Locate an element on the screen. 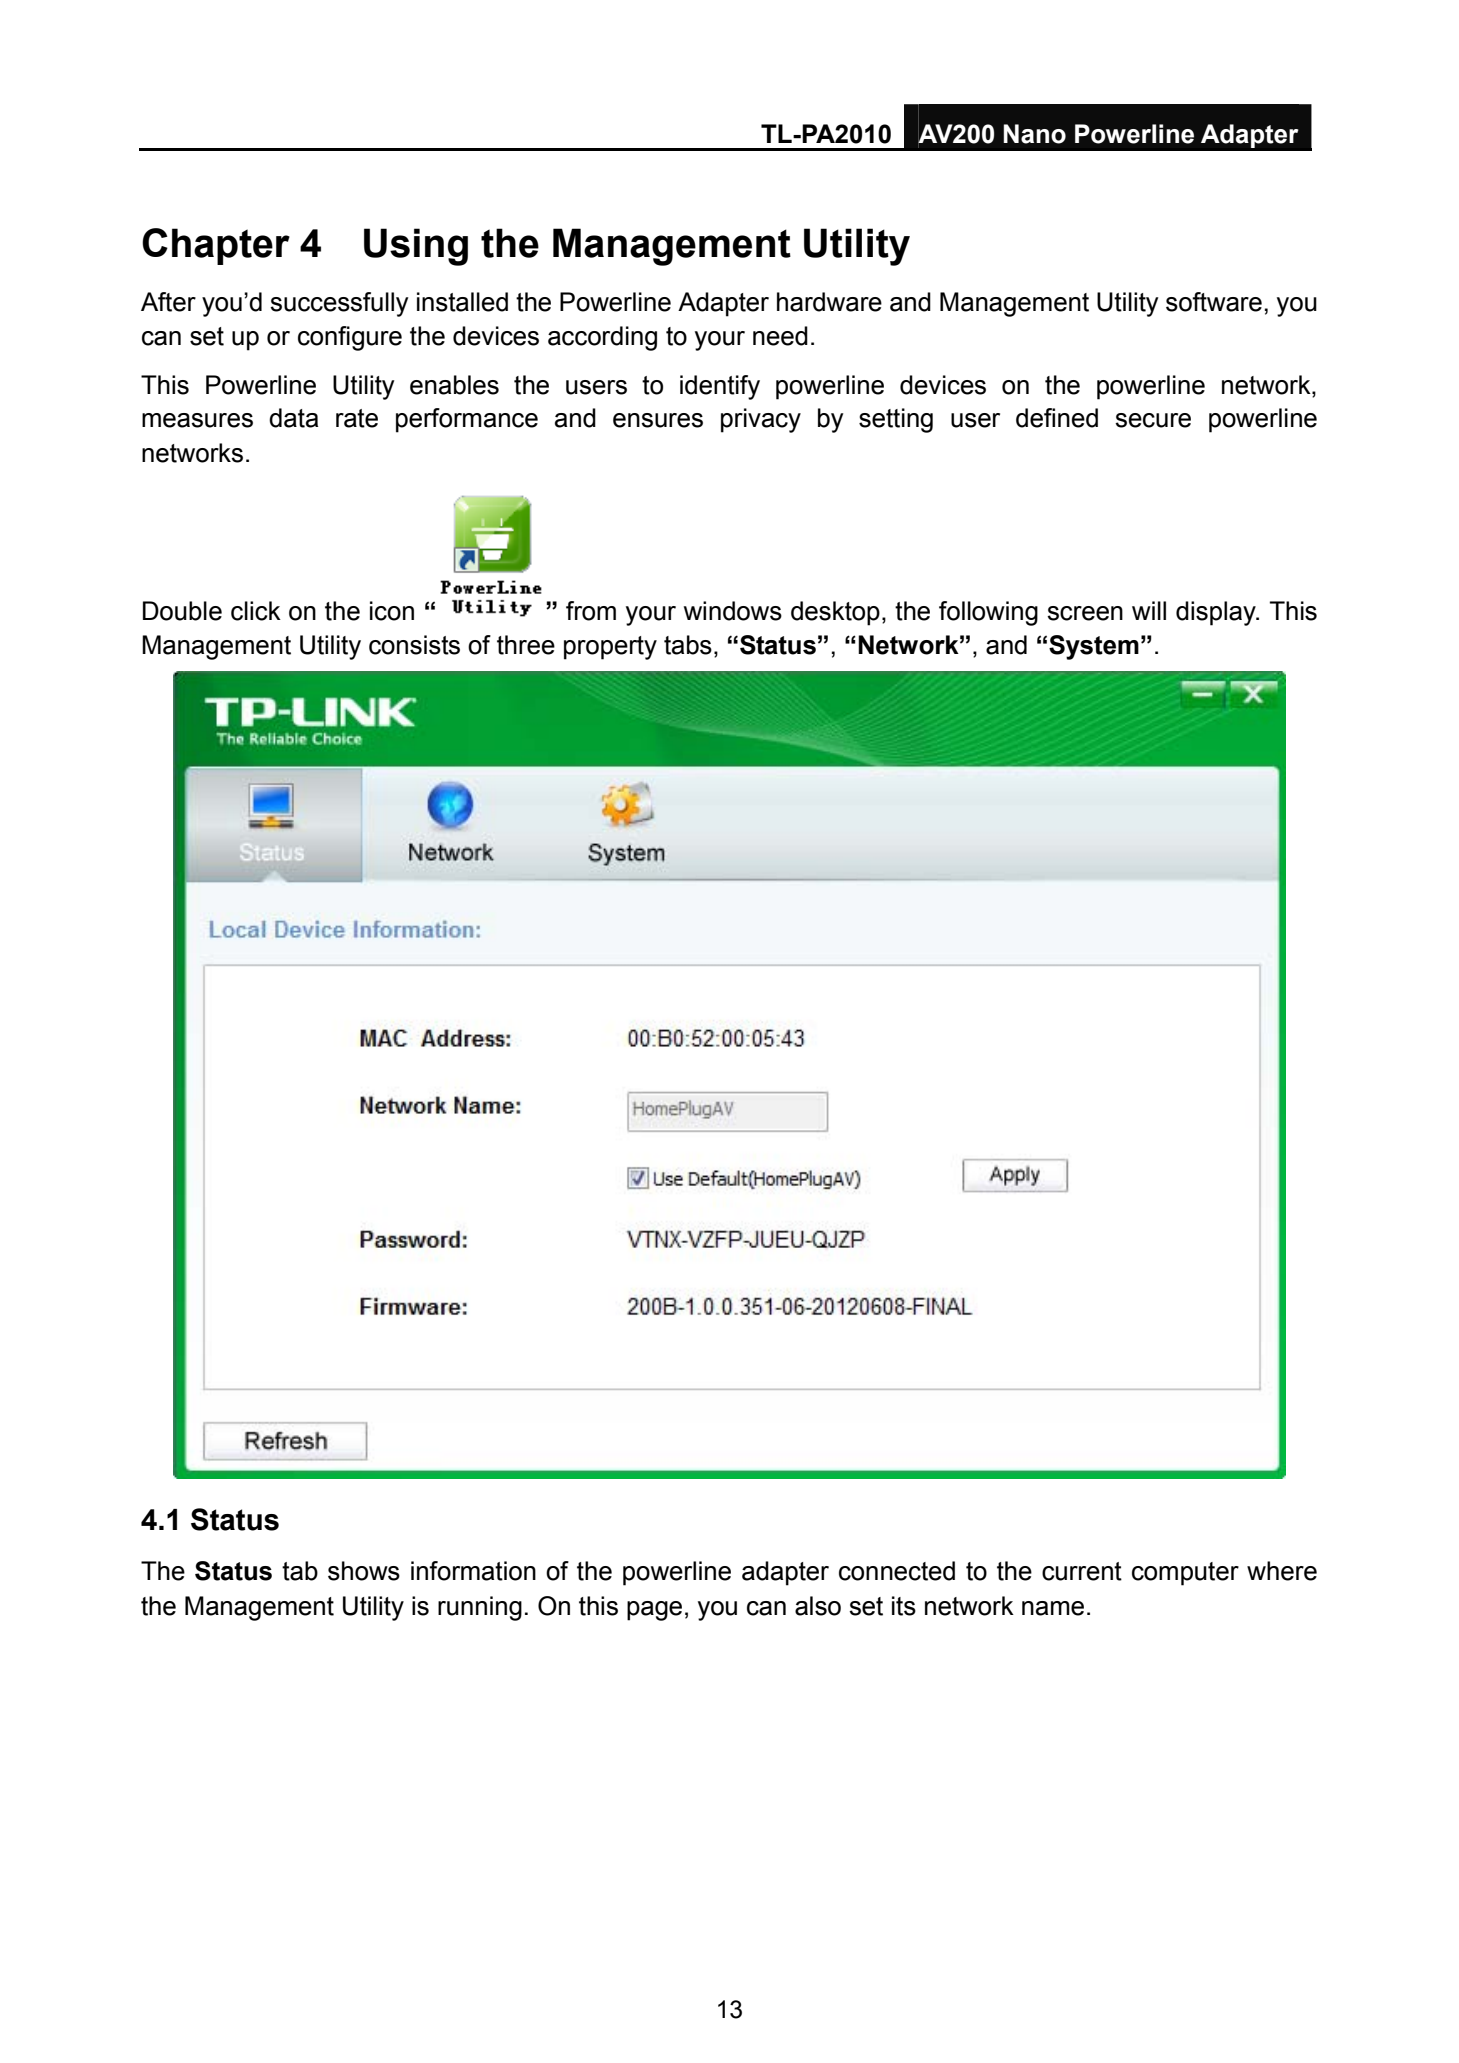 Image resolution: width=1459 pixels, height=2063 pixels. privacy is located at coordinates (761, 420).
